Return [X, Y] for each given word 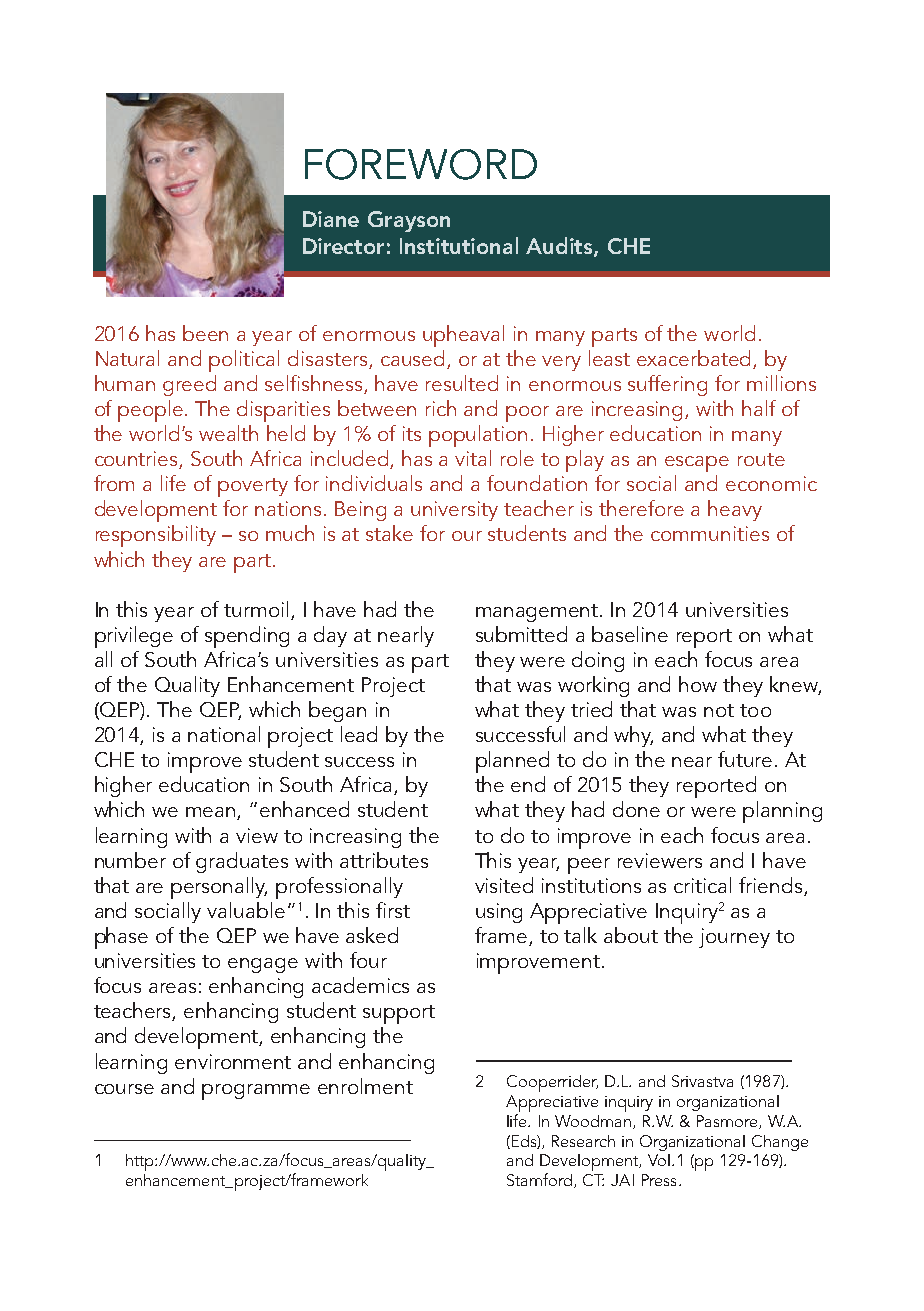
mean [212, 813]
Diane [331, 219]
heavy [735, 510]
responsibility [156, 536]
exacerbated [693, 358]
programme [256, 1092]
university [454, 511]
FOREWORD [421, 164]
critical [702, 885]
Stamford [541, 1180]
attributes [384, 860]
